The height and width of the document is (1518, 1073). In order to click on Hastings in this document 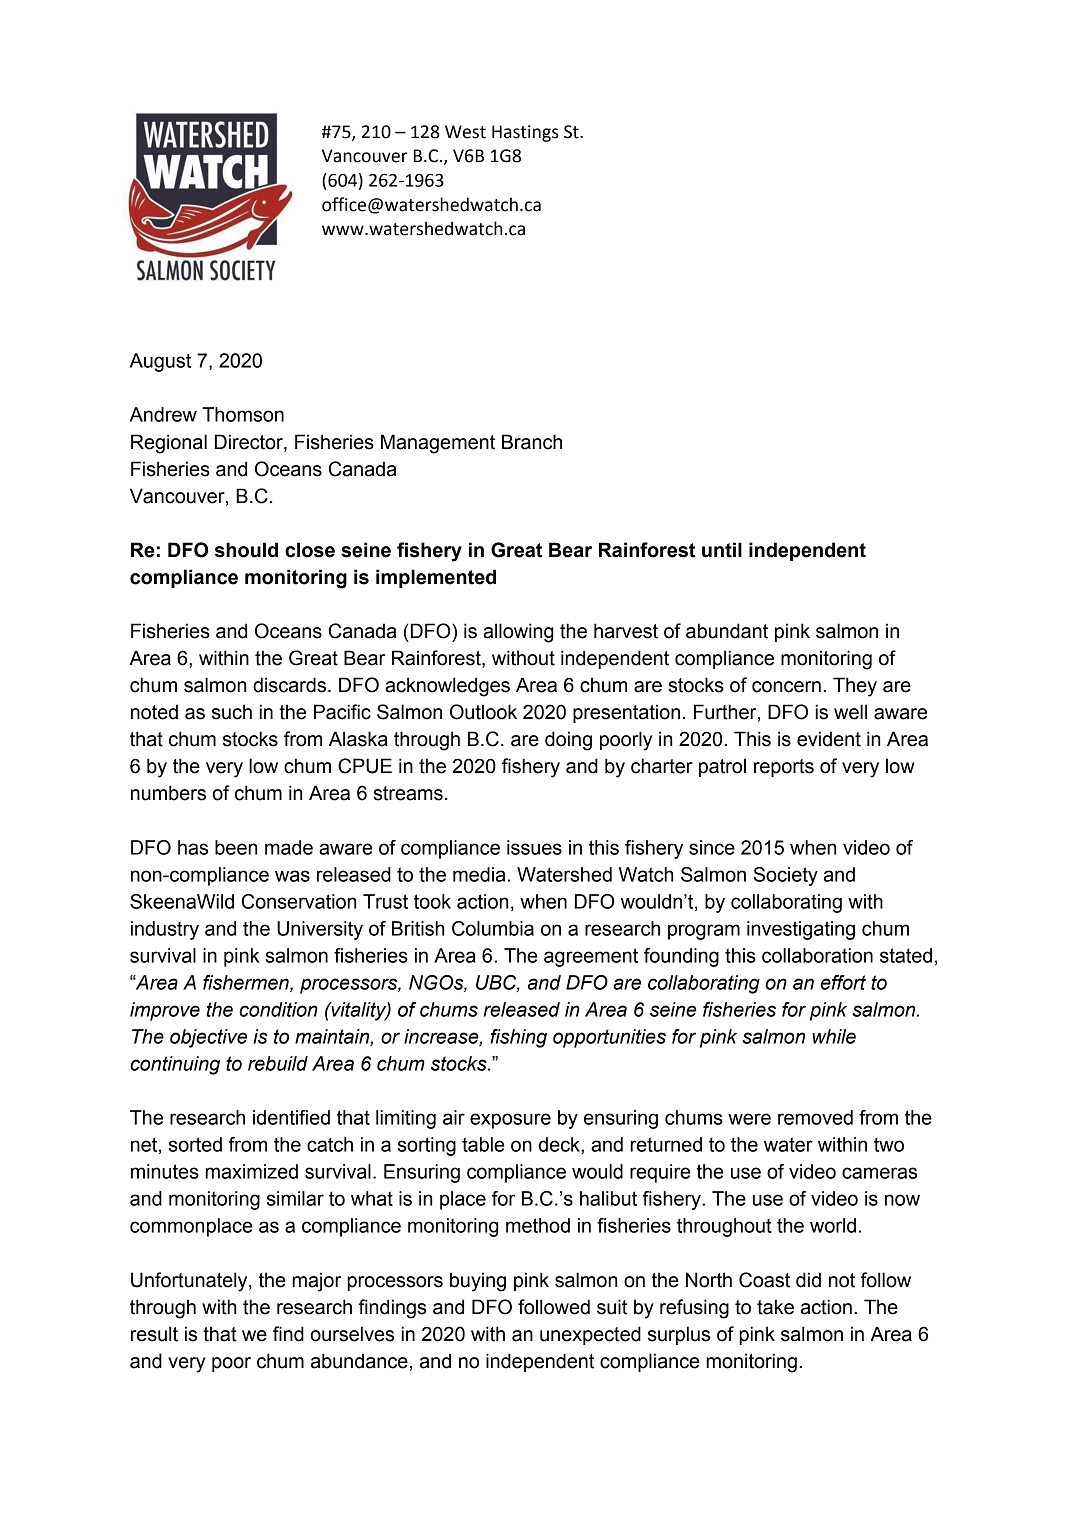, I will do `click(525, 133)`.
